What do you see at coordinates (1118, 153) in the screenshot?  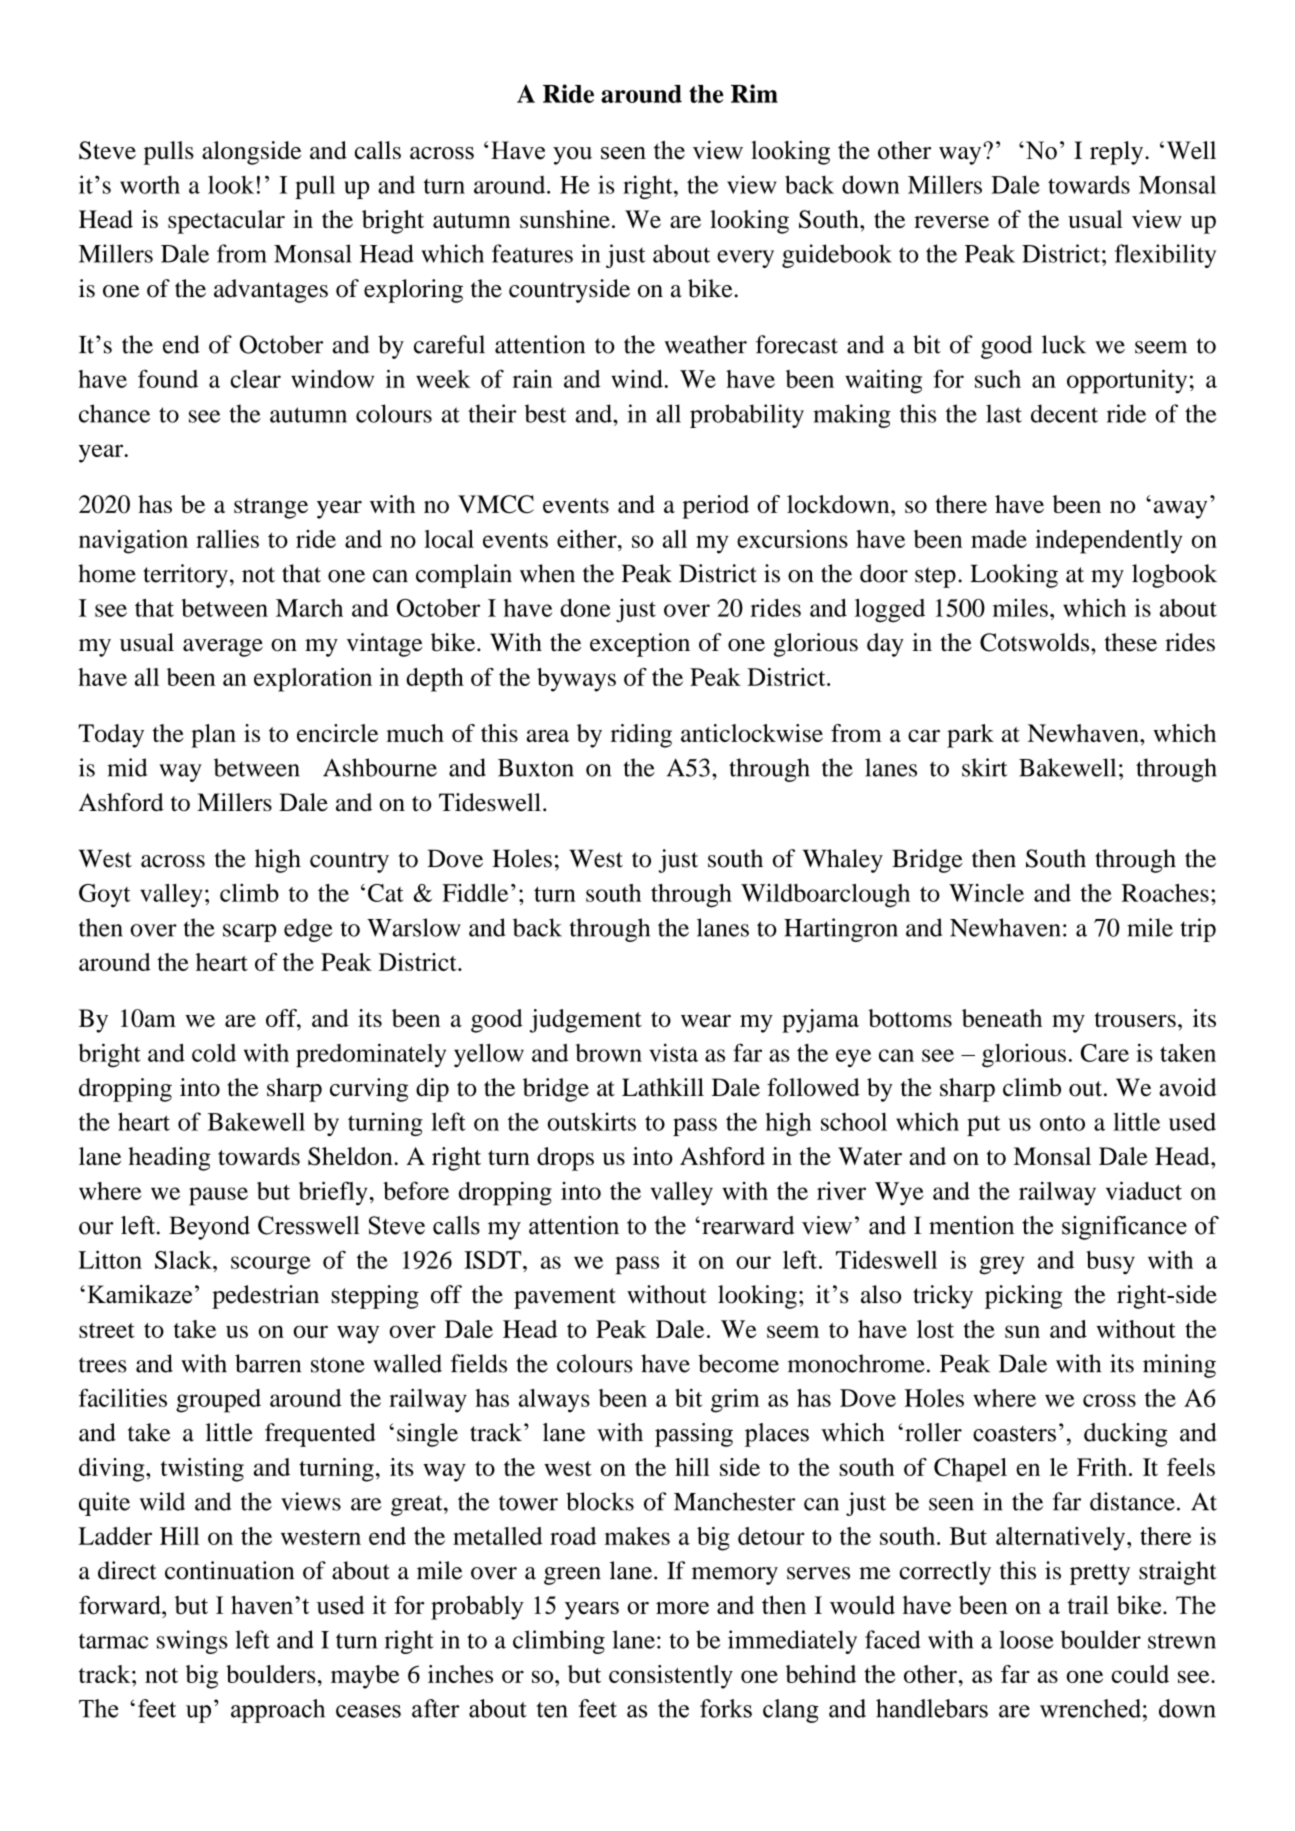 I see `reply` at bounding box center [1118, 153].
